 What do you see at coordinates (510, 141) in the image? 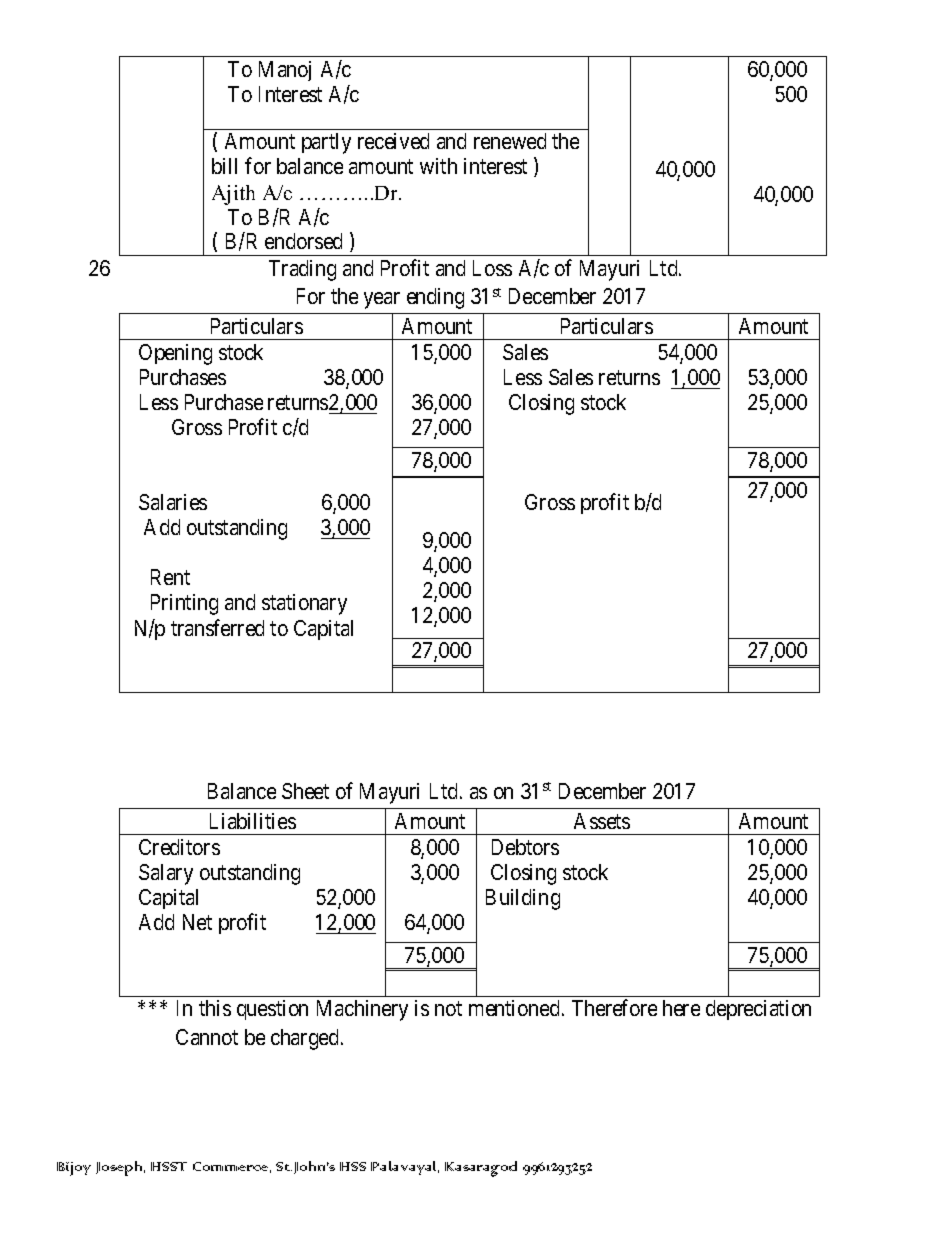
I see `renewed` at bounding box center [510, 141].
